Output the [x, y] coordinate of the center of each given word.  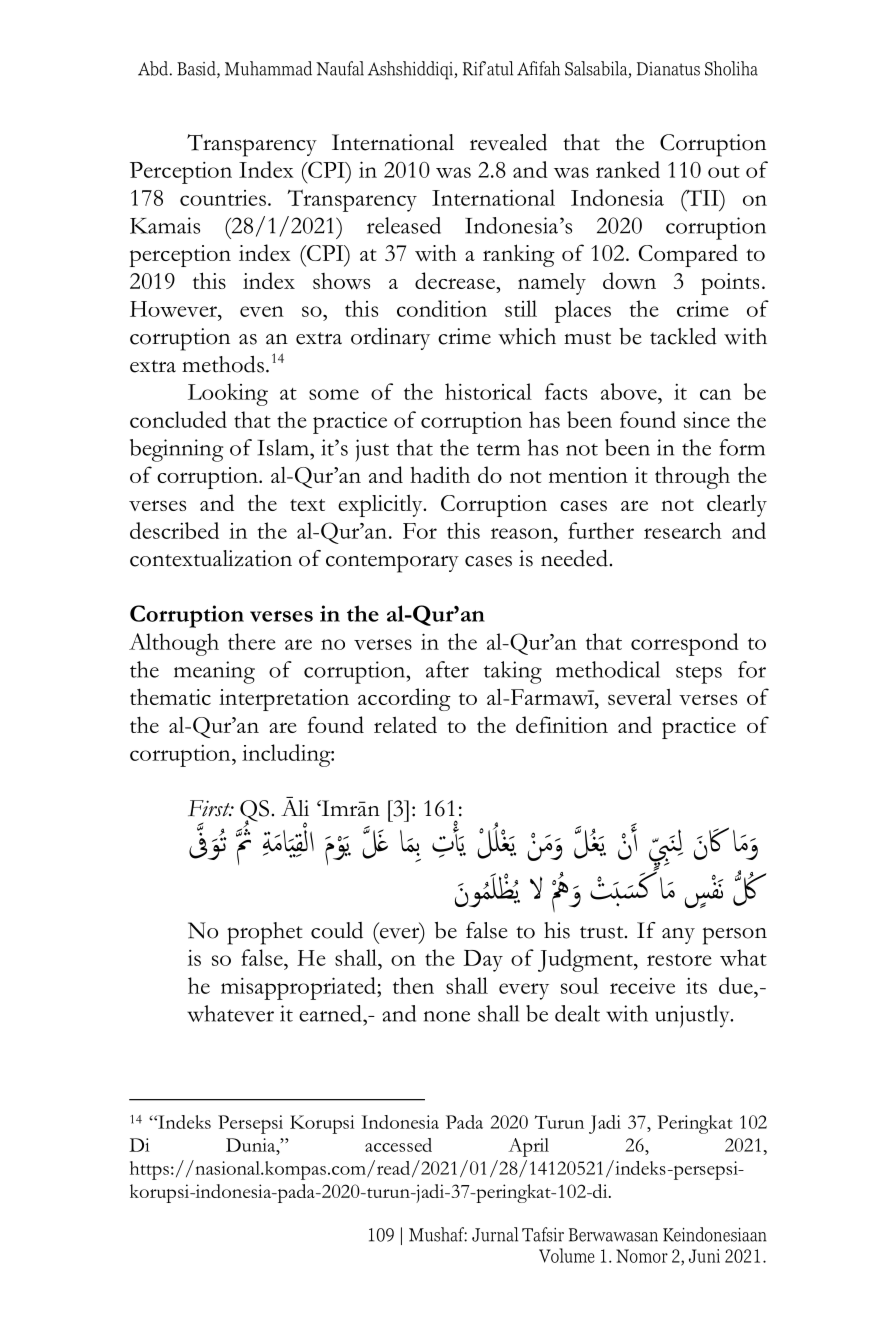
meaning [214, 672]
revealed [508, 142]
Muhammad [268, 68]
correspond [685, 644]
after [447, 669]
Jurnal [495, 1234]
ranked [628, 169]
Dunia [252, 1145]
